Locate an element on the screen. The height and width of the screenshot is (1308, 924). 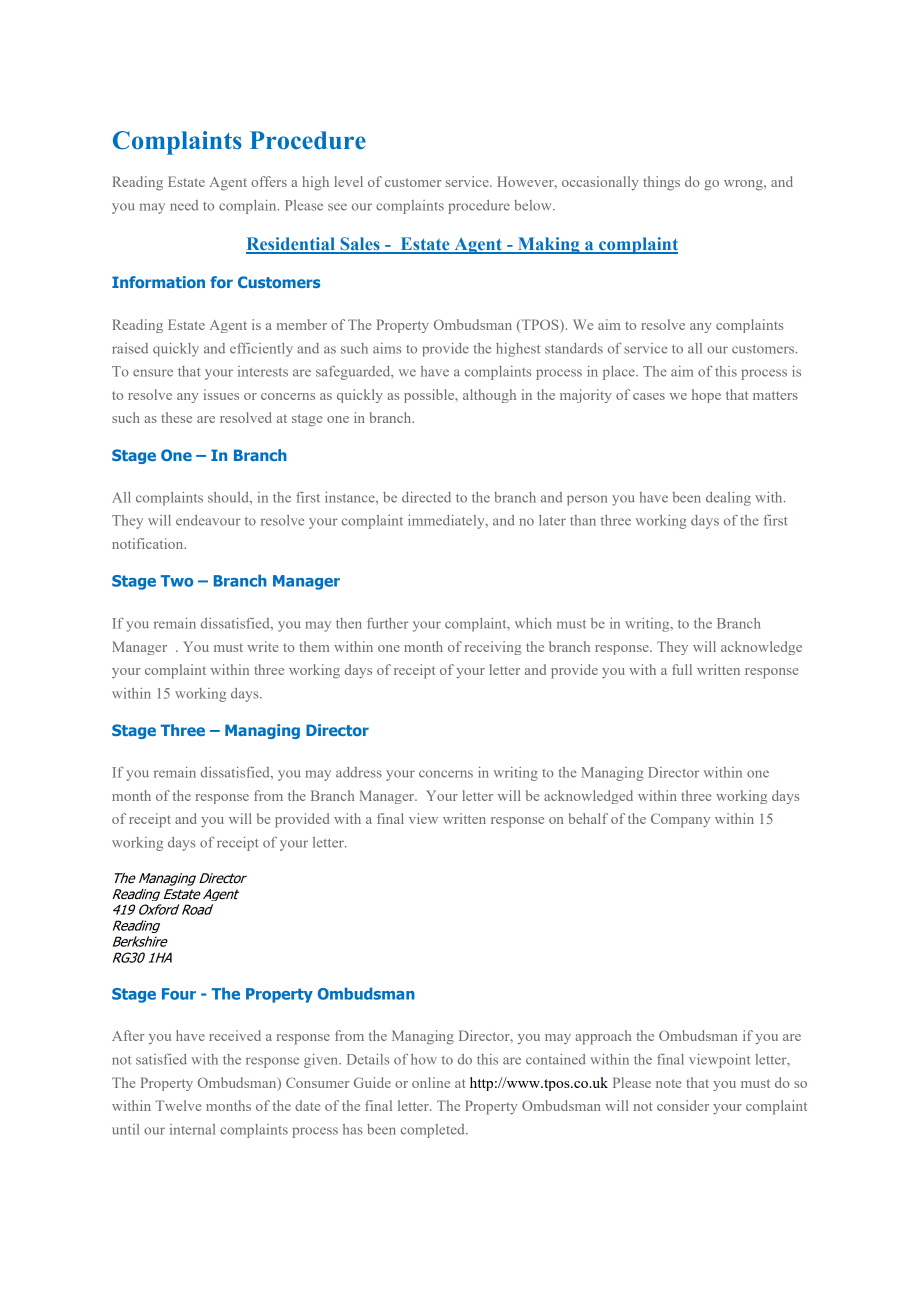
need is located at coordinates (184, 205).
